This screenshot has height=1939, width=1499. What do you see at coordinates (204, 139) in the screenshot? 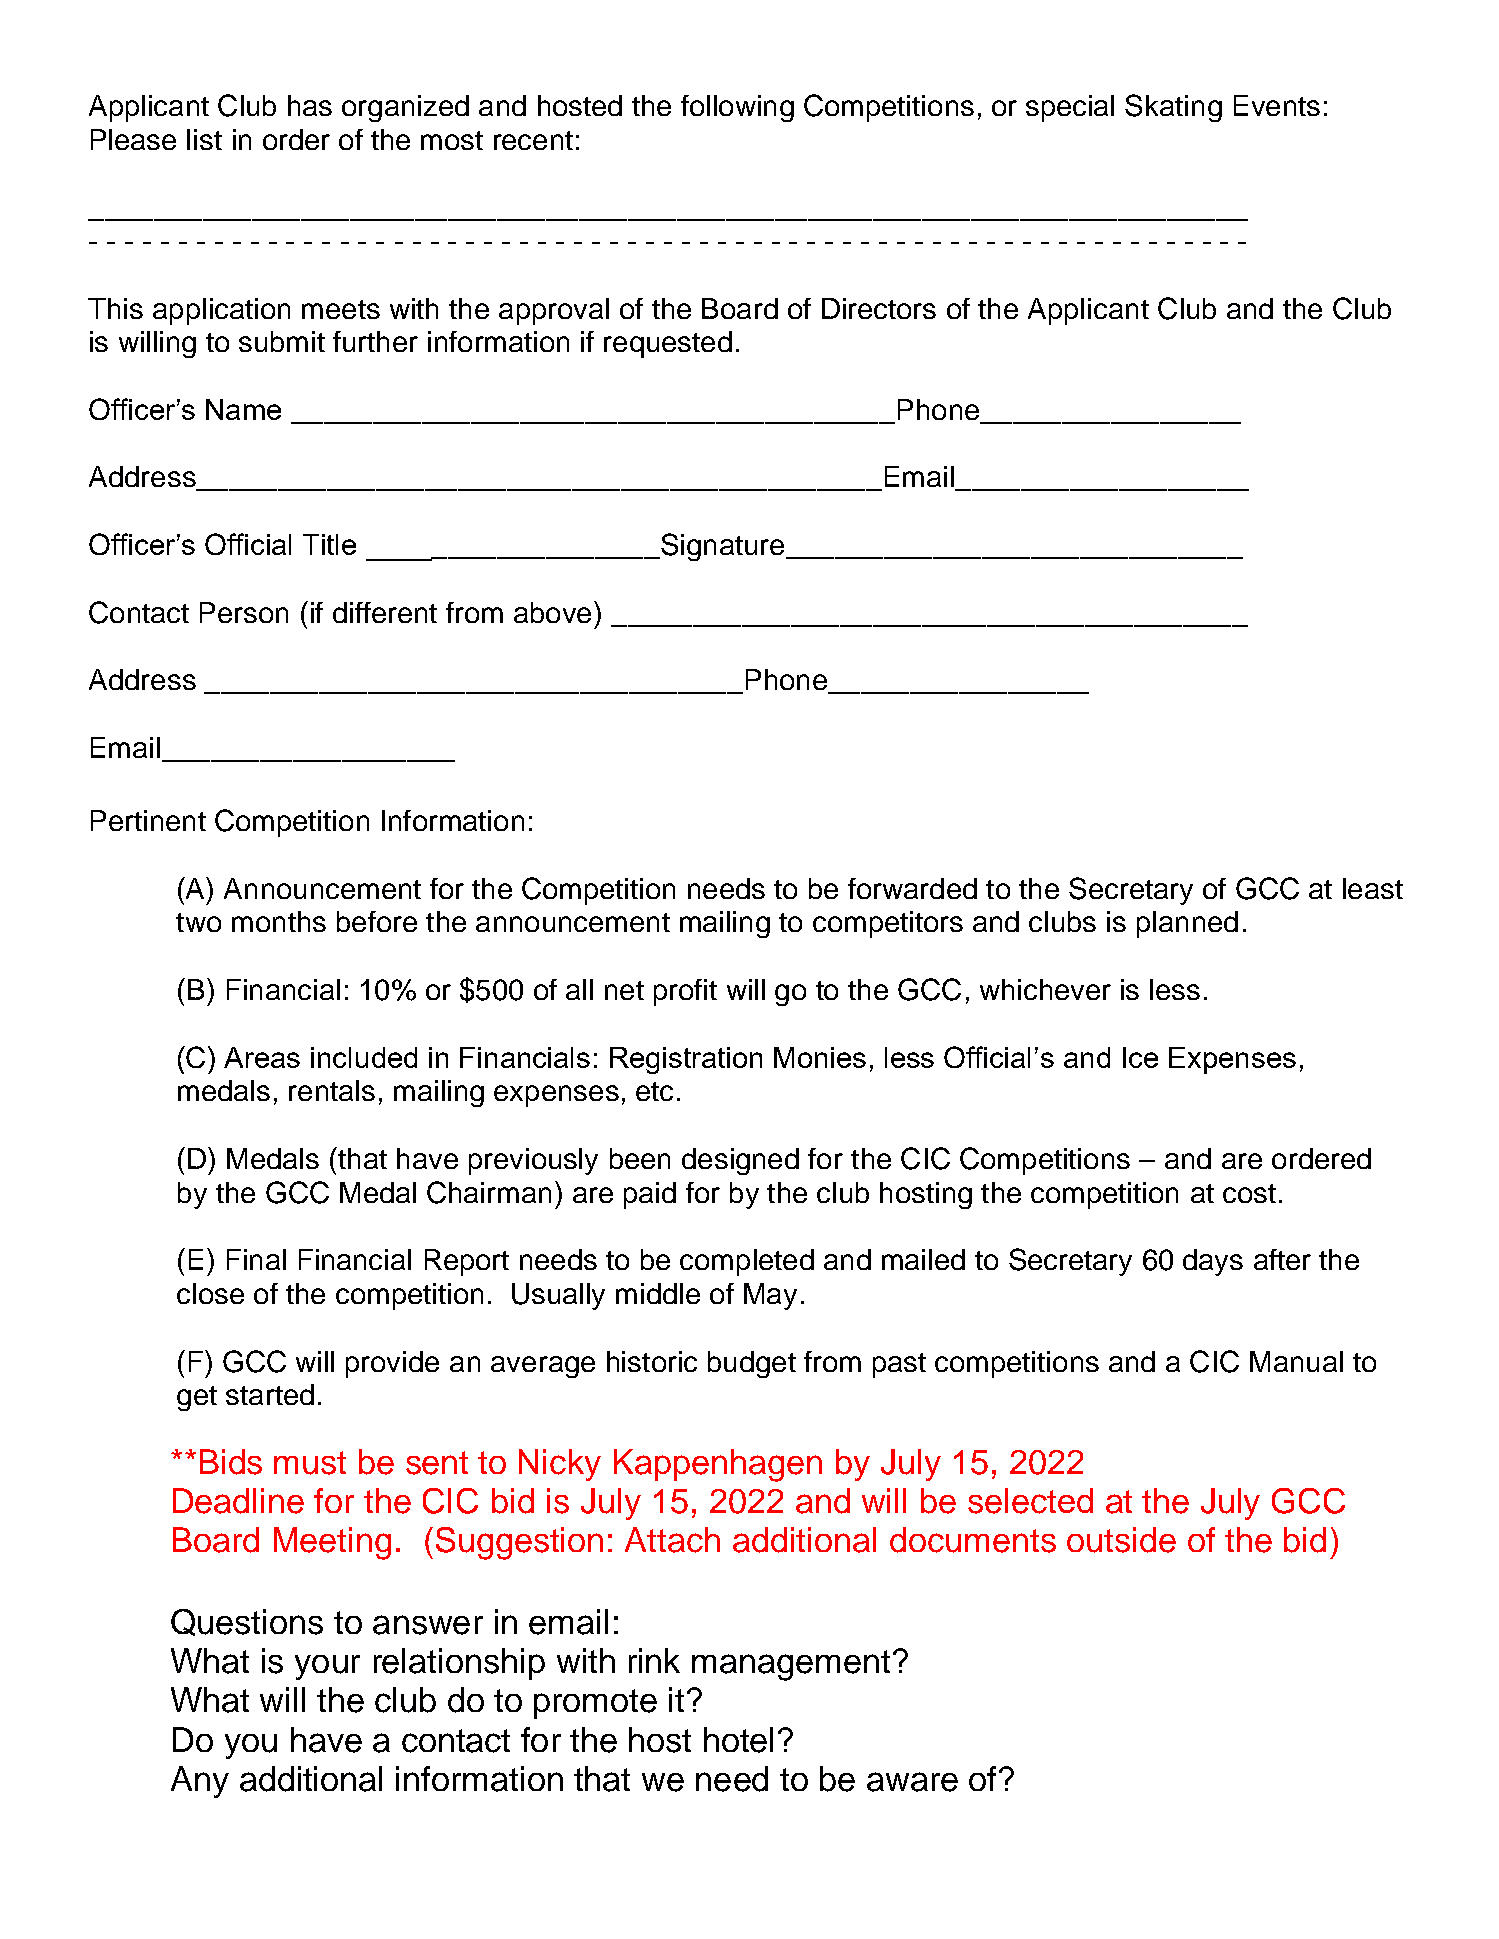
I see `list` at bounding box center [204, 139].
